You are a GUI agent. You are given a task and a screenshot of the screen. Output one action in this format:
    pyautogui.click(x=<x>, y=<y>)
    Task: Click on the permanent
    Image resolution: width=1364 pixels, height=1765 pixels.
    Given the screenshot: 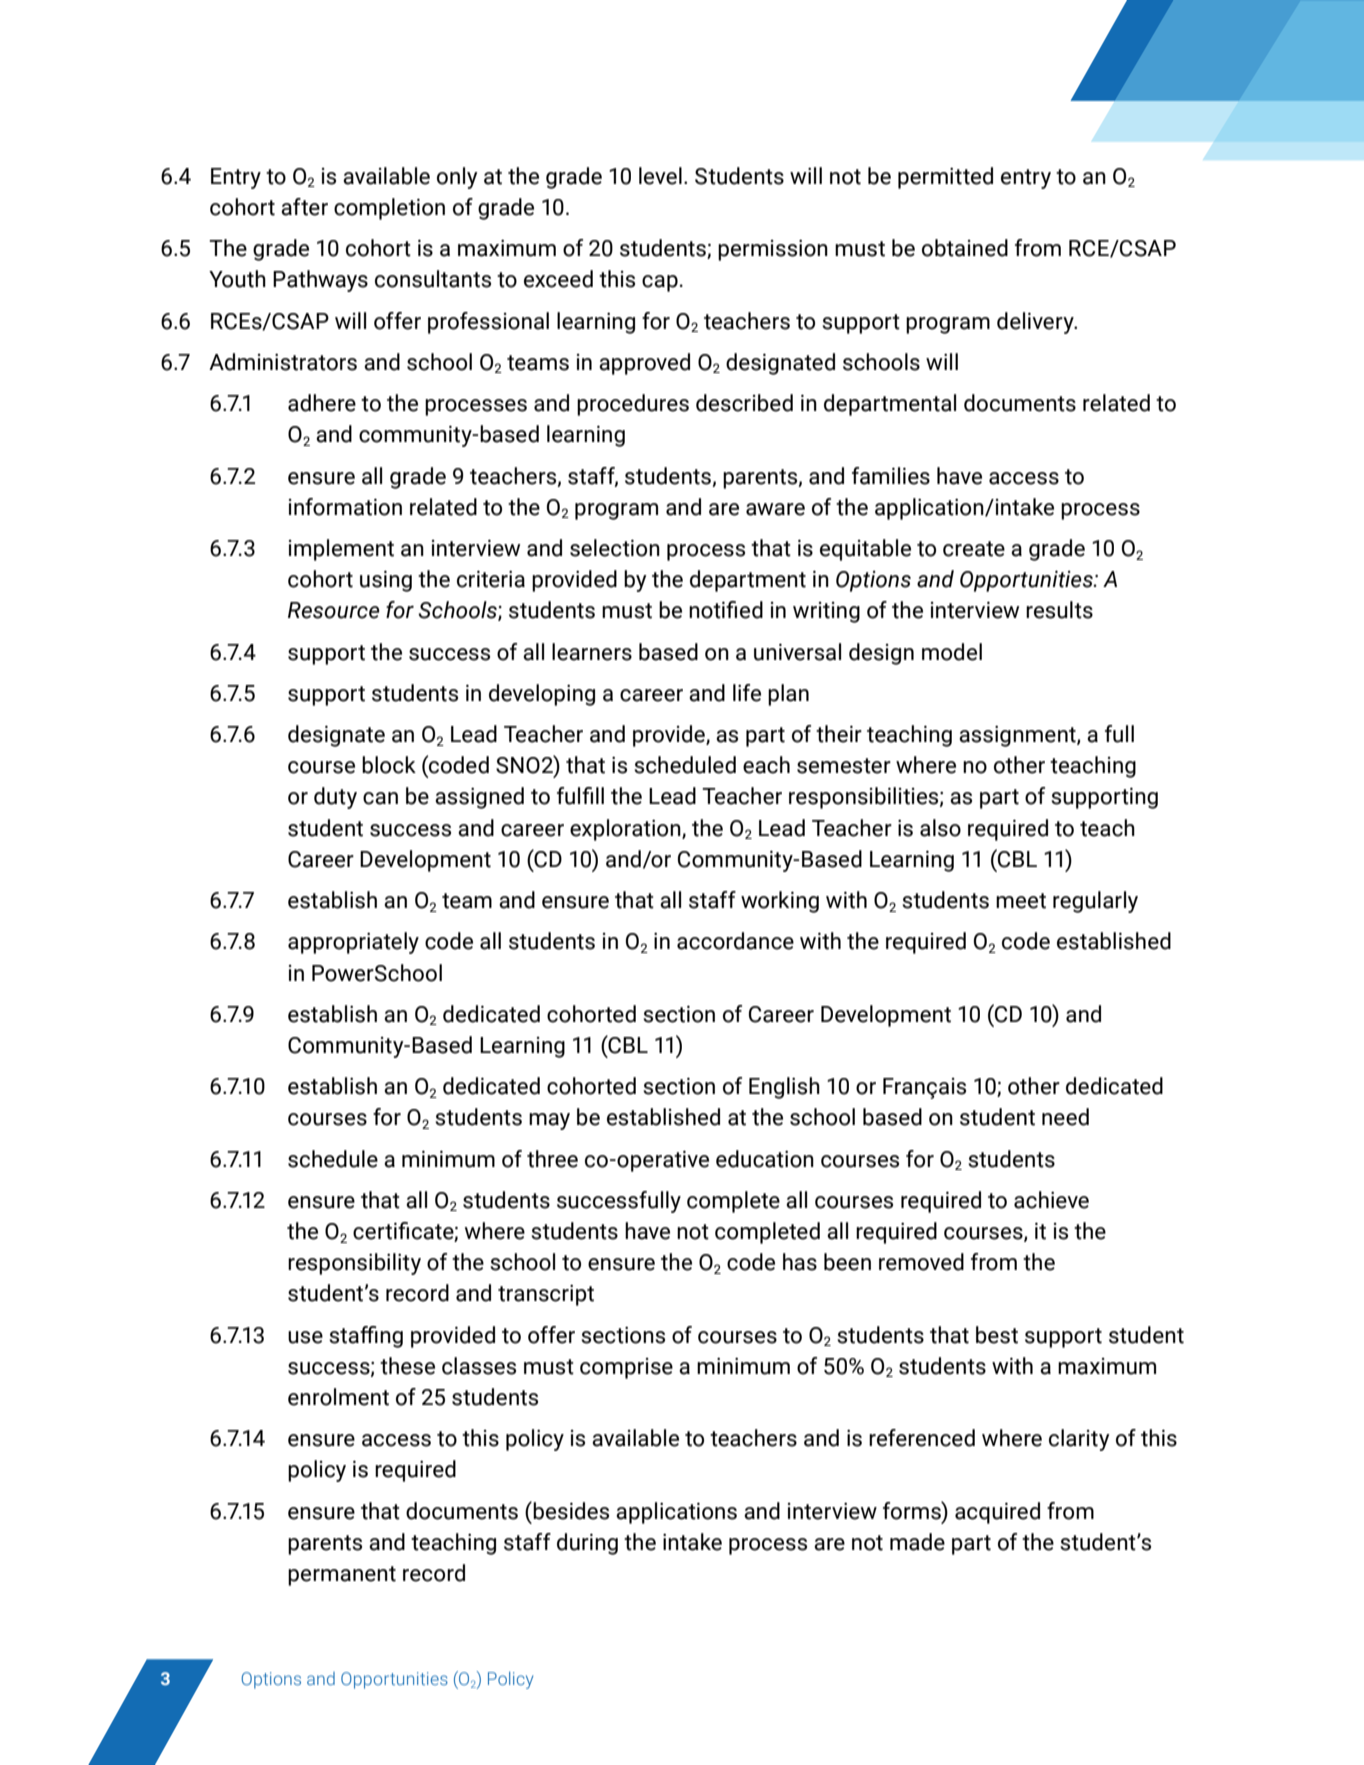 What is the action you would take?
    pyautogui.click(x=342, y=1576)
